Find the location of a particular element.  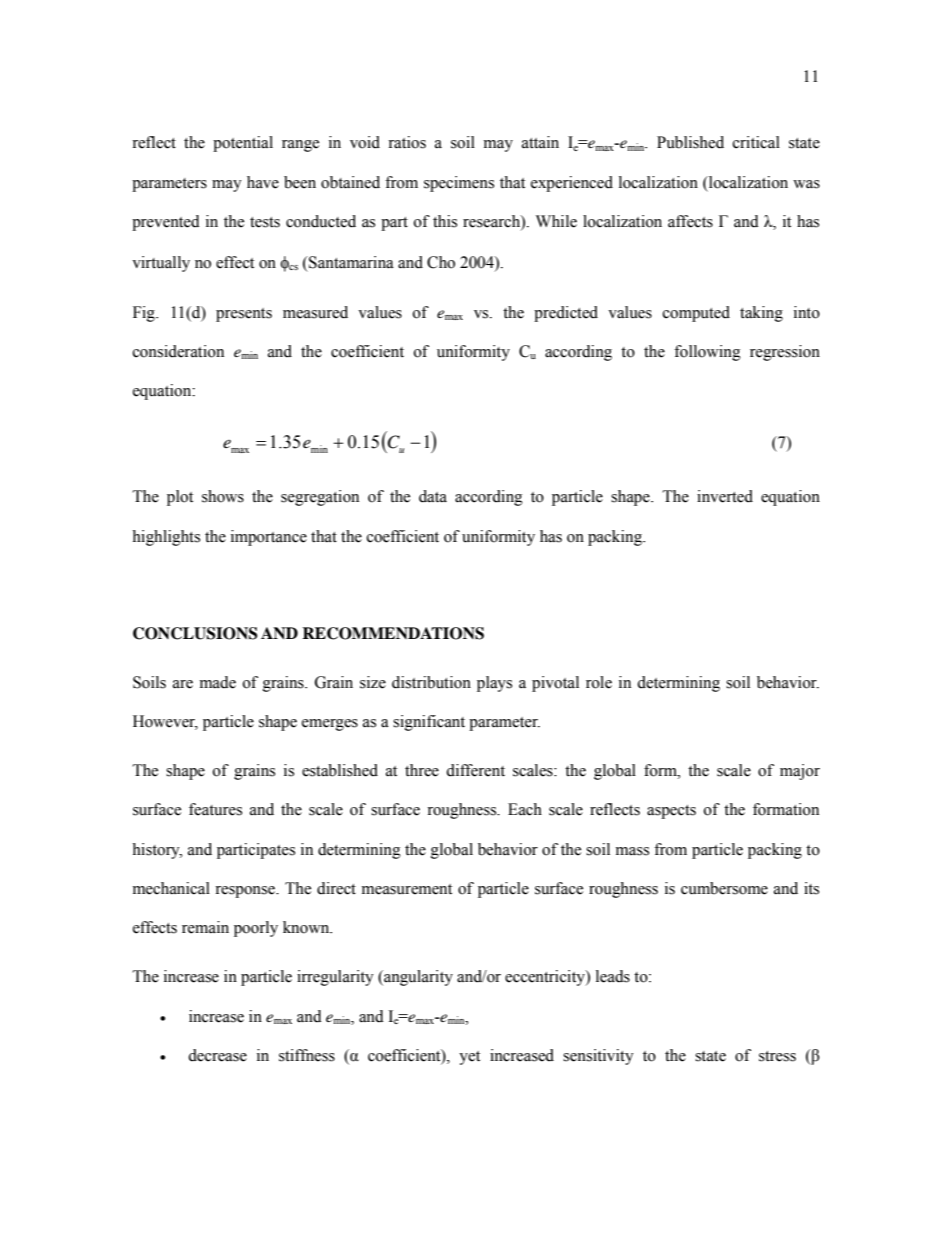

shows is located at coordinates (223, 496).
